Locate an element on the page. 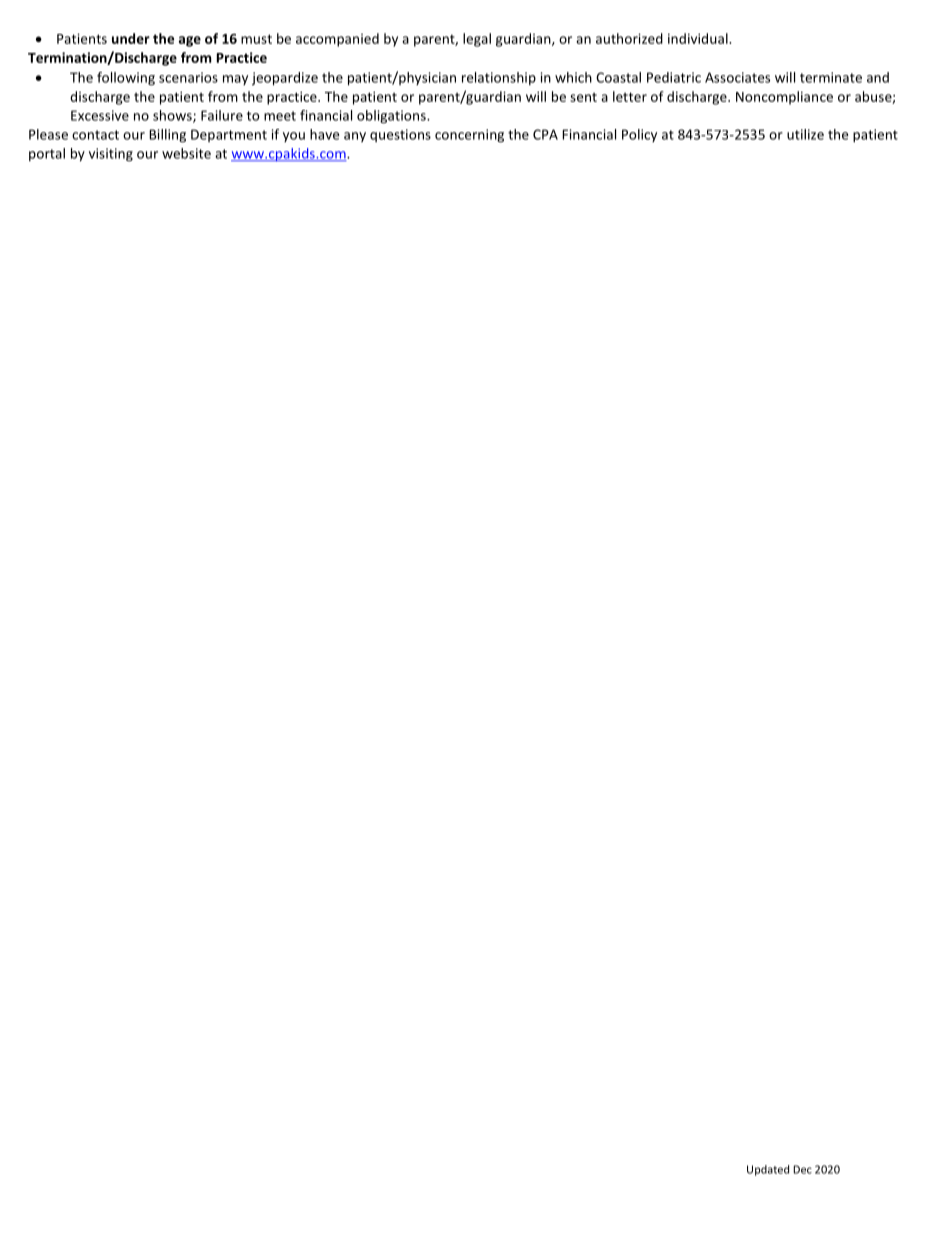 Image resolution: width=952 pixels, height=1233 pixels. Updated is located at coordinates (768, 1170).
